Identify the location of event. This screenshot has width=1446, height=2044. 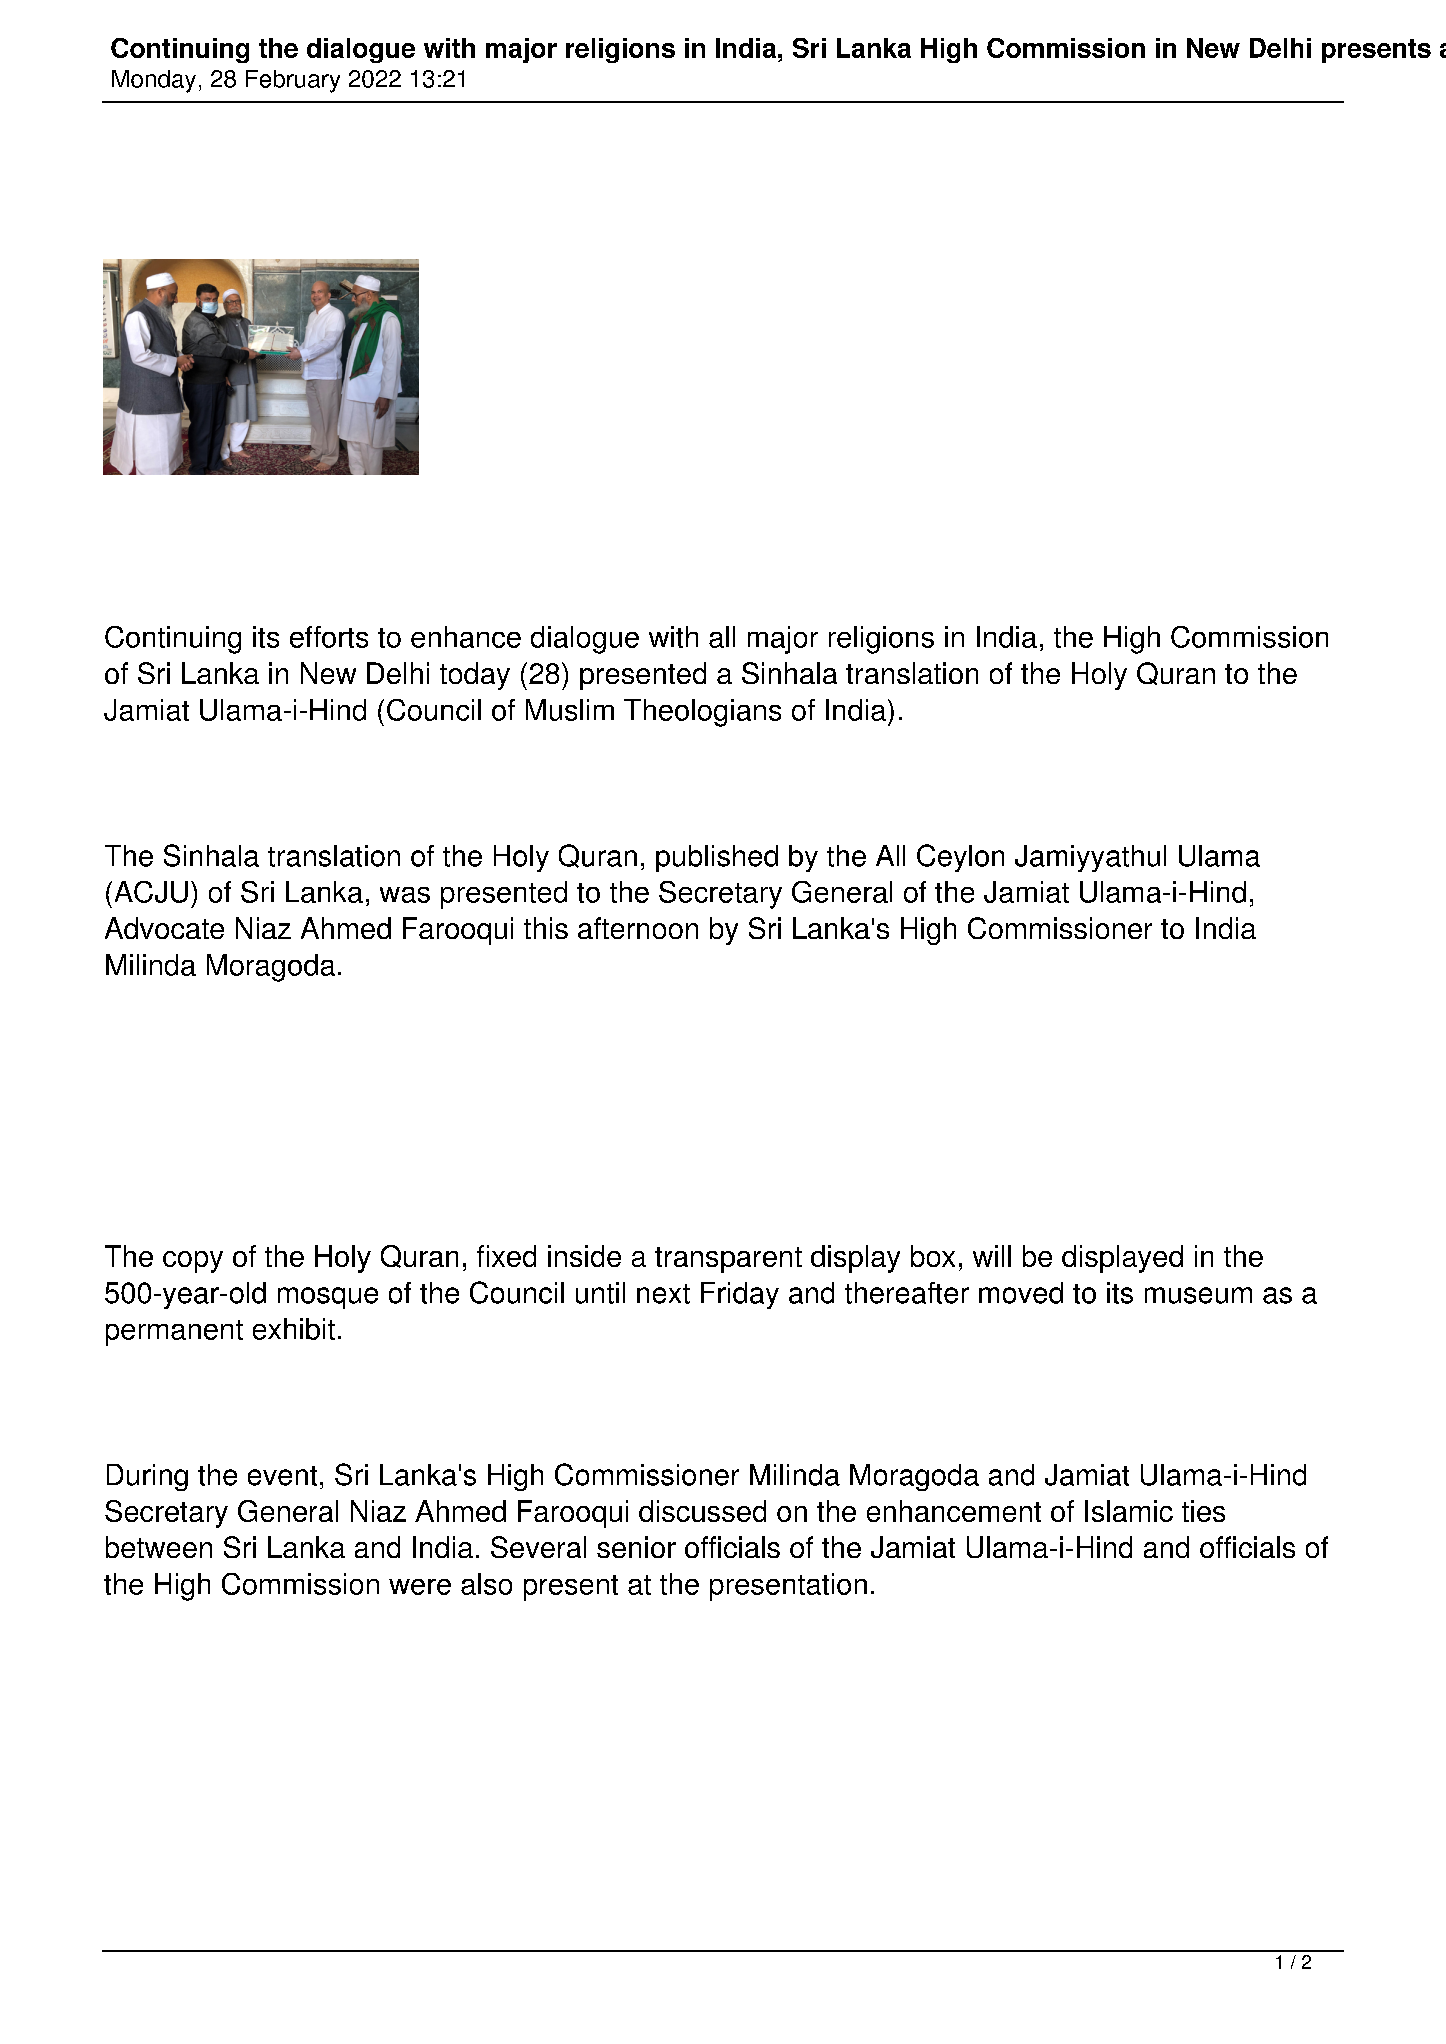
(282, 1476).
